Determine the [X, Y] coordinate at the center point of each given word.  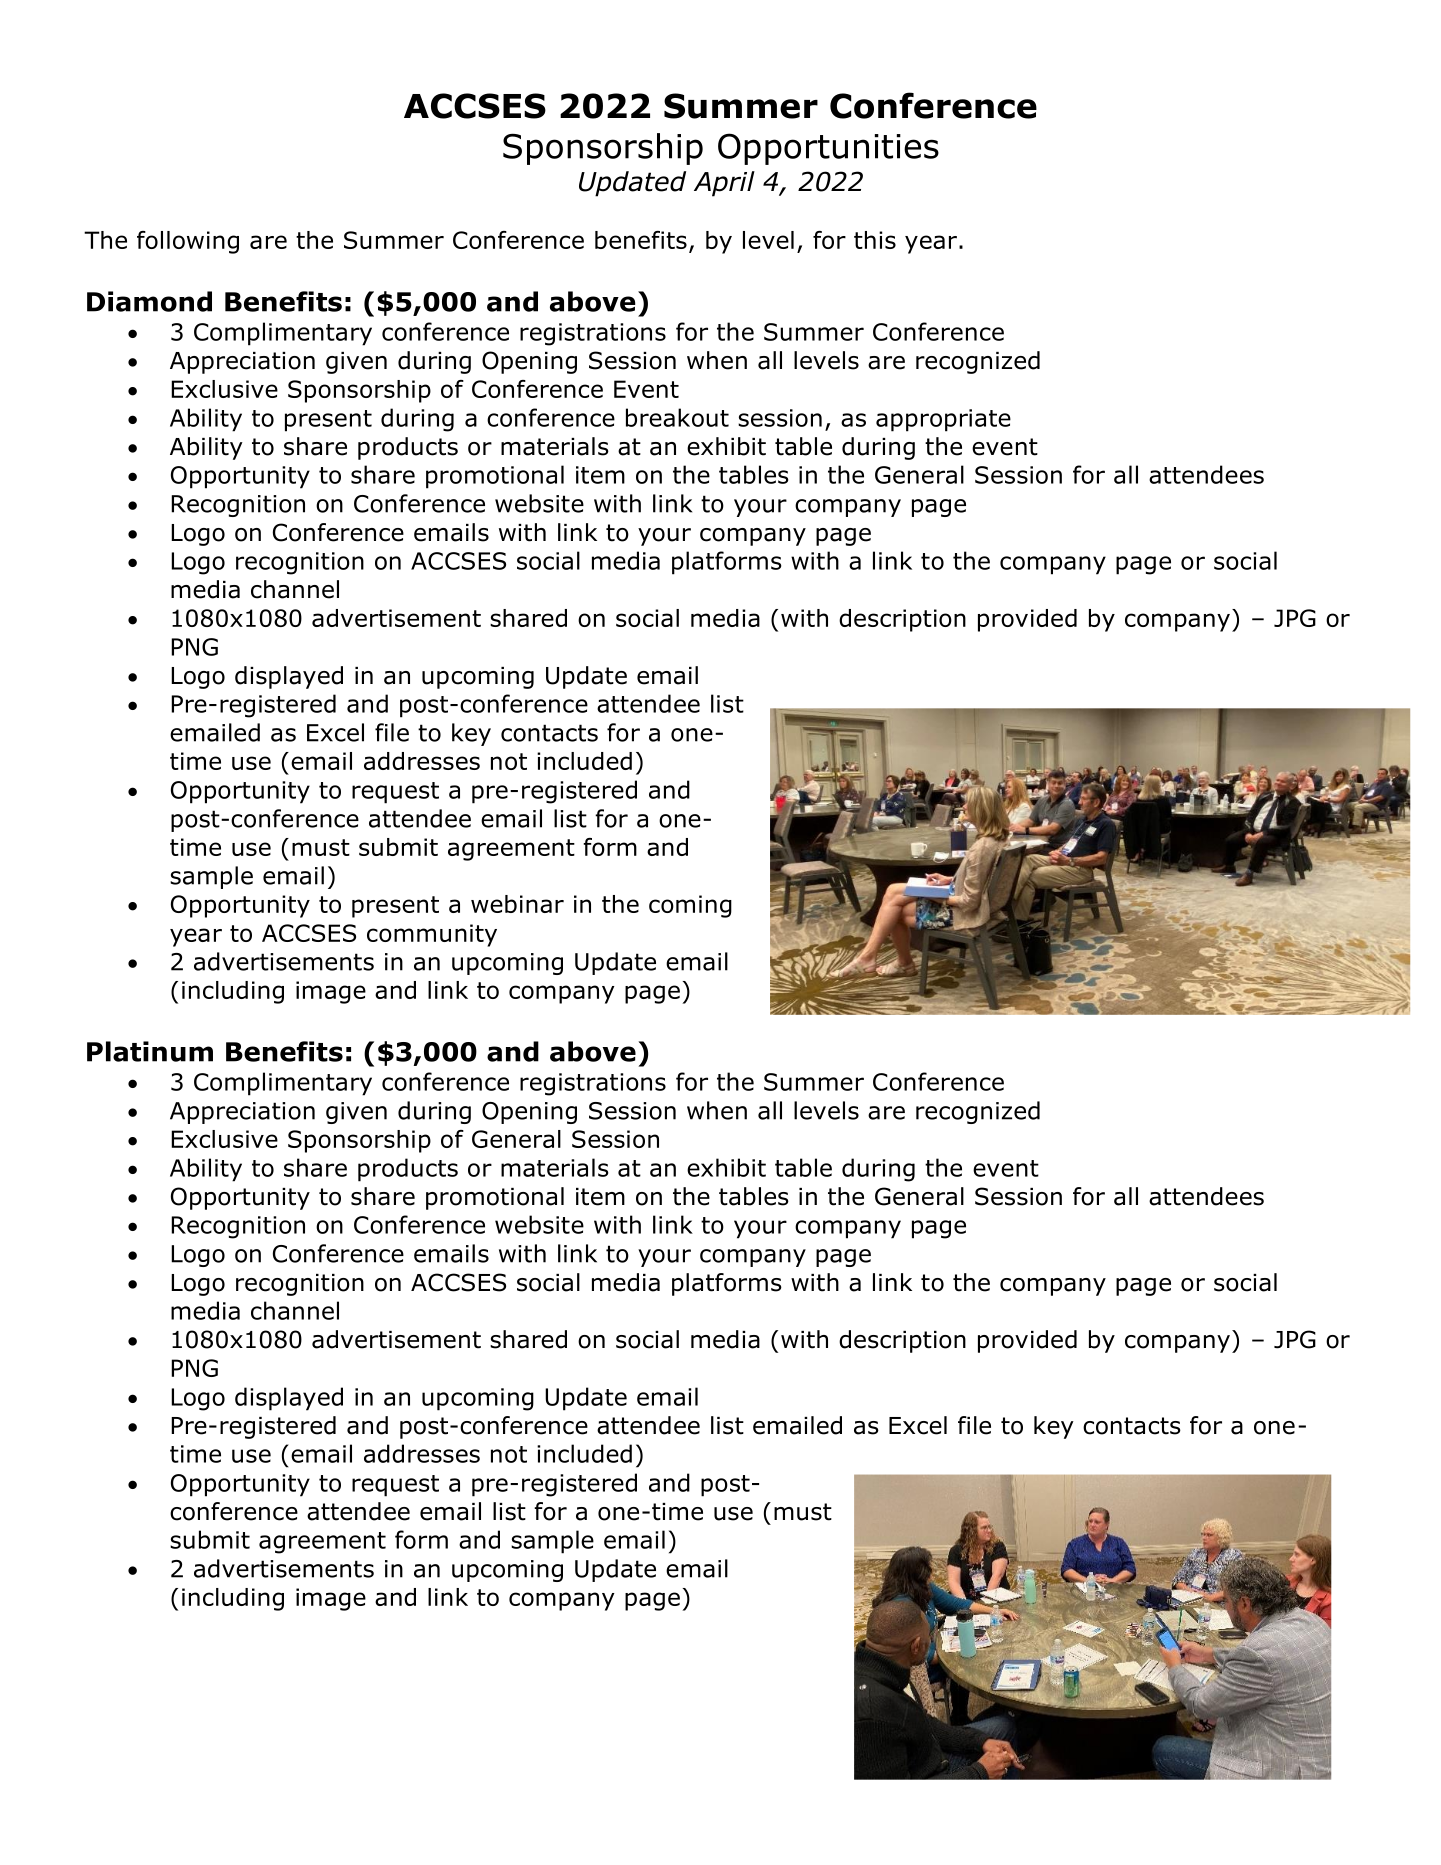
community [432, 935]
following [188, 242]
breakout [677, 417]
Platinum [150, 1051]
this [875, 240]
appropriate [943, 420]
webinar [517, 904]
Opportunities [828, 149]
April [724, 184]
